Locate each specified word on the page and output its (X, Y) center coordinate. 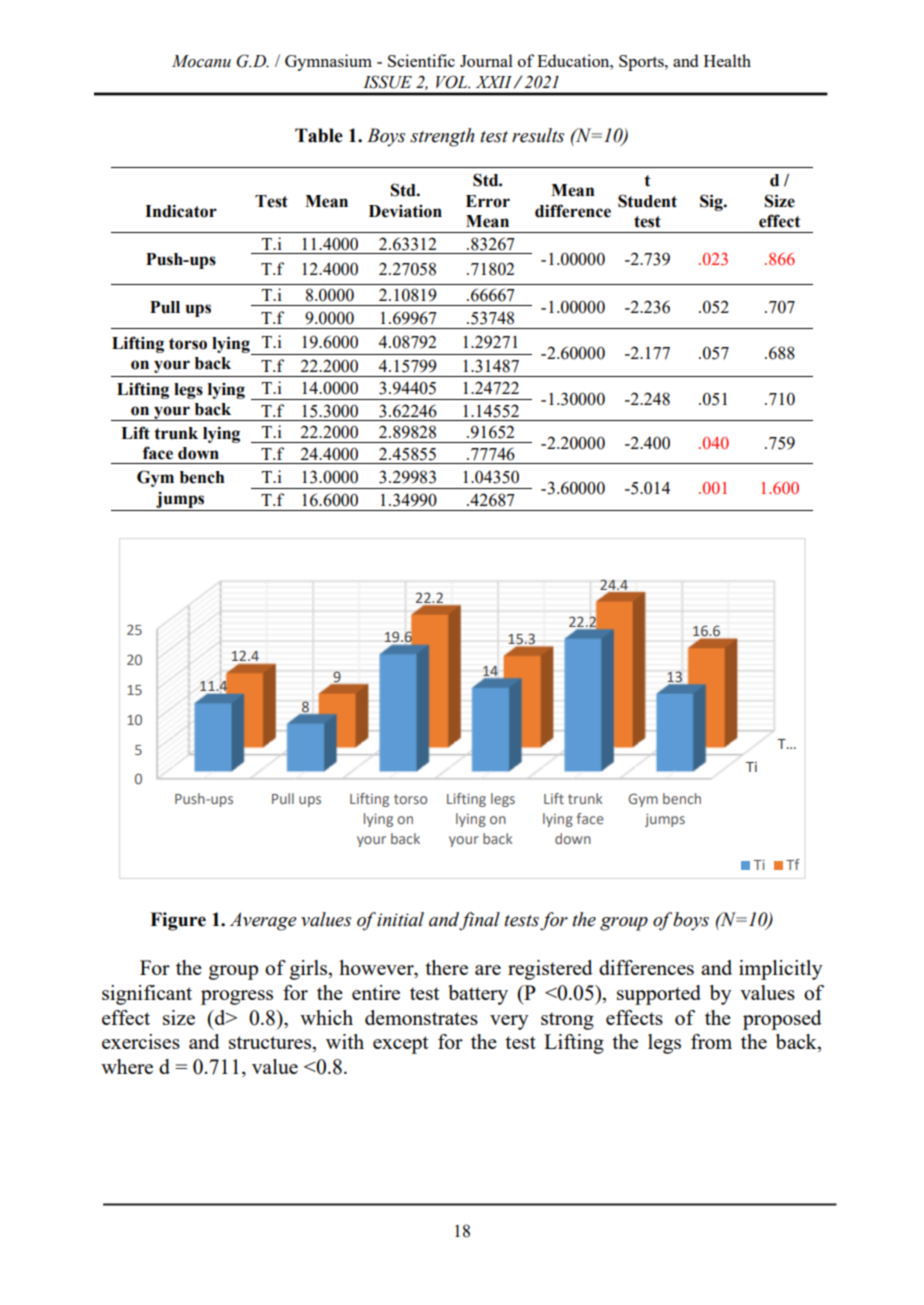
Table (319, 135)
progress (237, 997)
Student (647, 201)
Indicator (181, 211)
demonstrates (421, 1017)
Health (727, 60)
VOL (453, 82)
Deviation (405, 211)
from (711, 1041)
